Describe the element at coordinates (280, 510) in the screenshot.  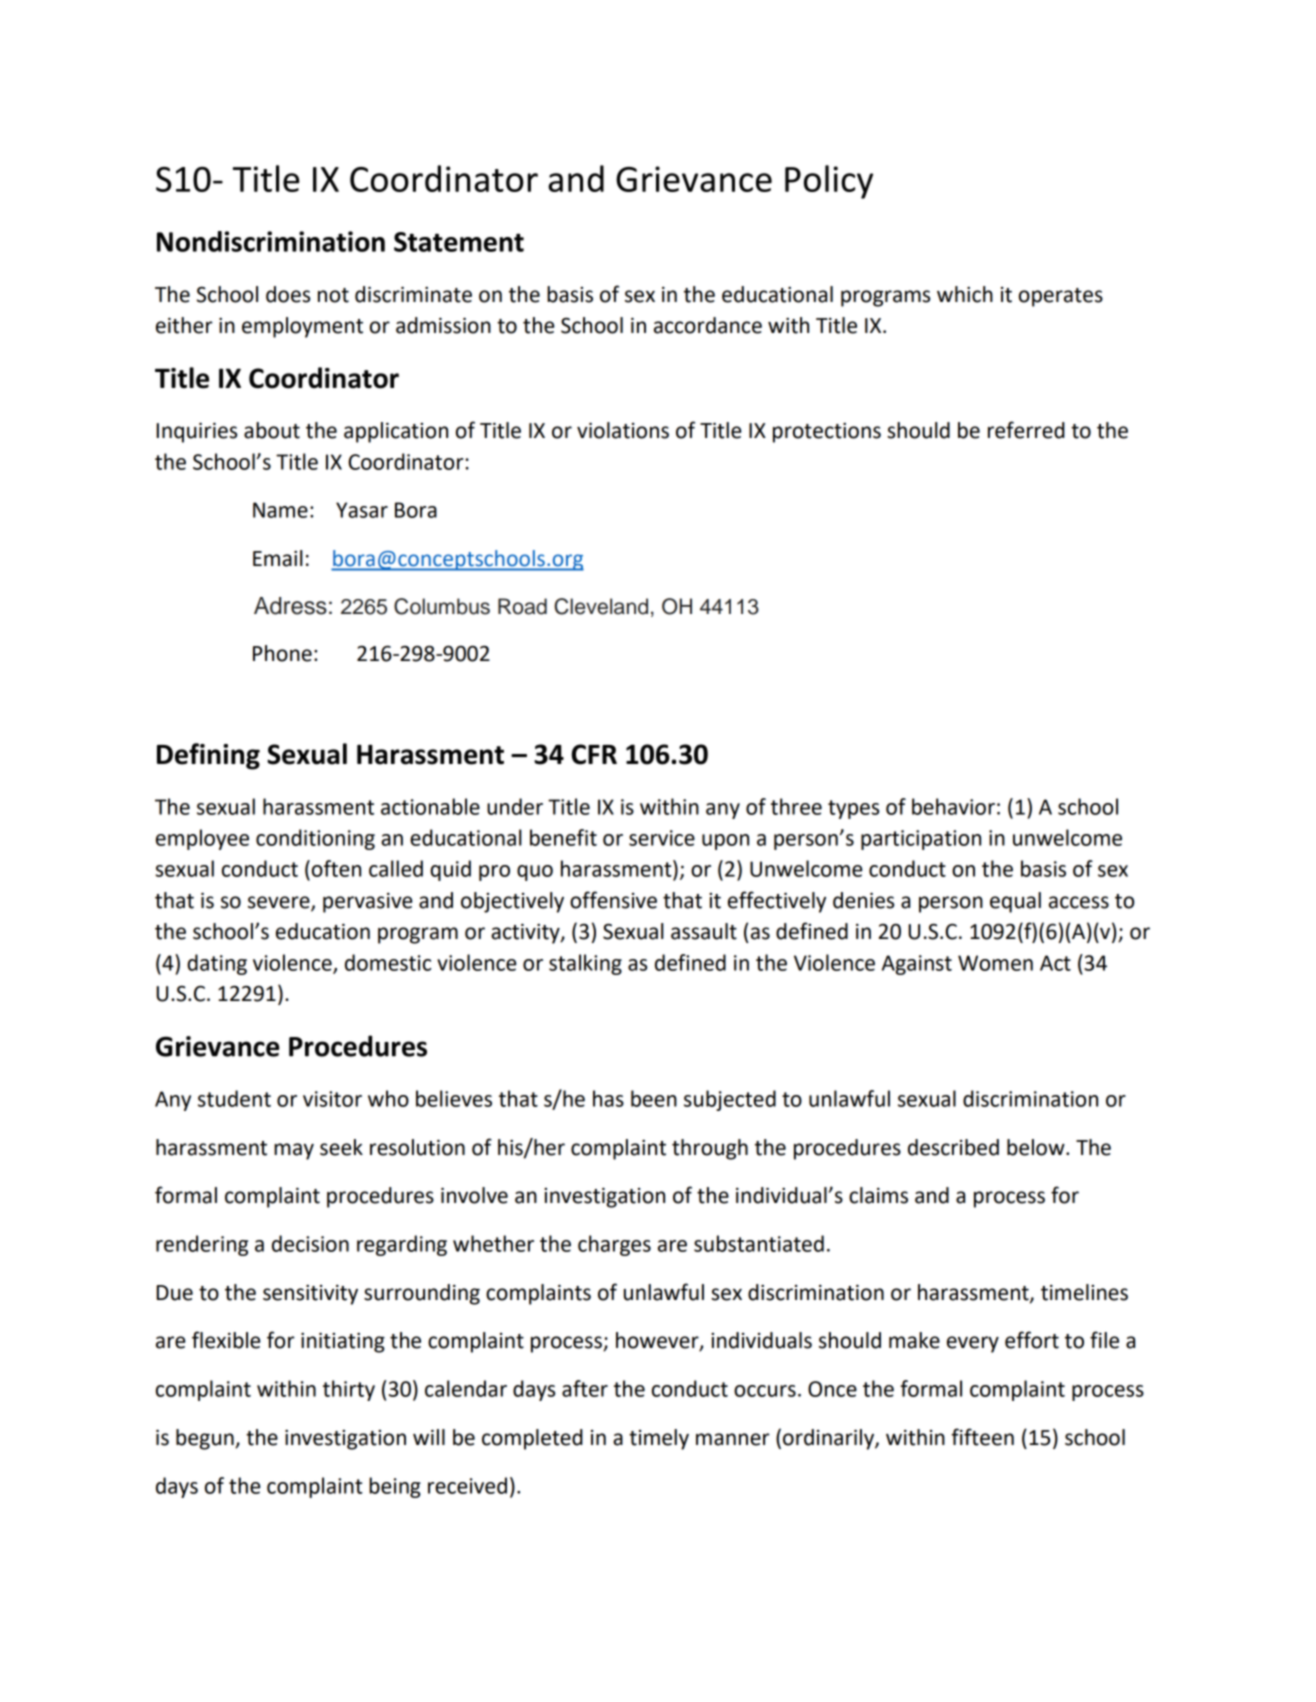
I see `Name` at that location.
